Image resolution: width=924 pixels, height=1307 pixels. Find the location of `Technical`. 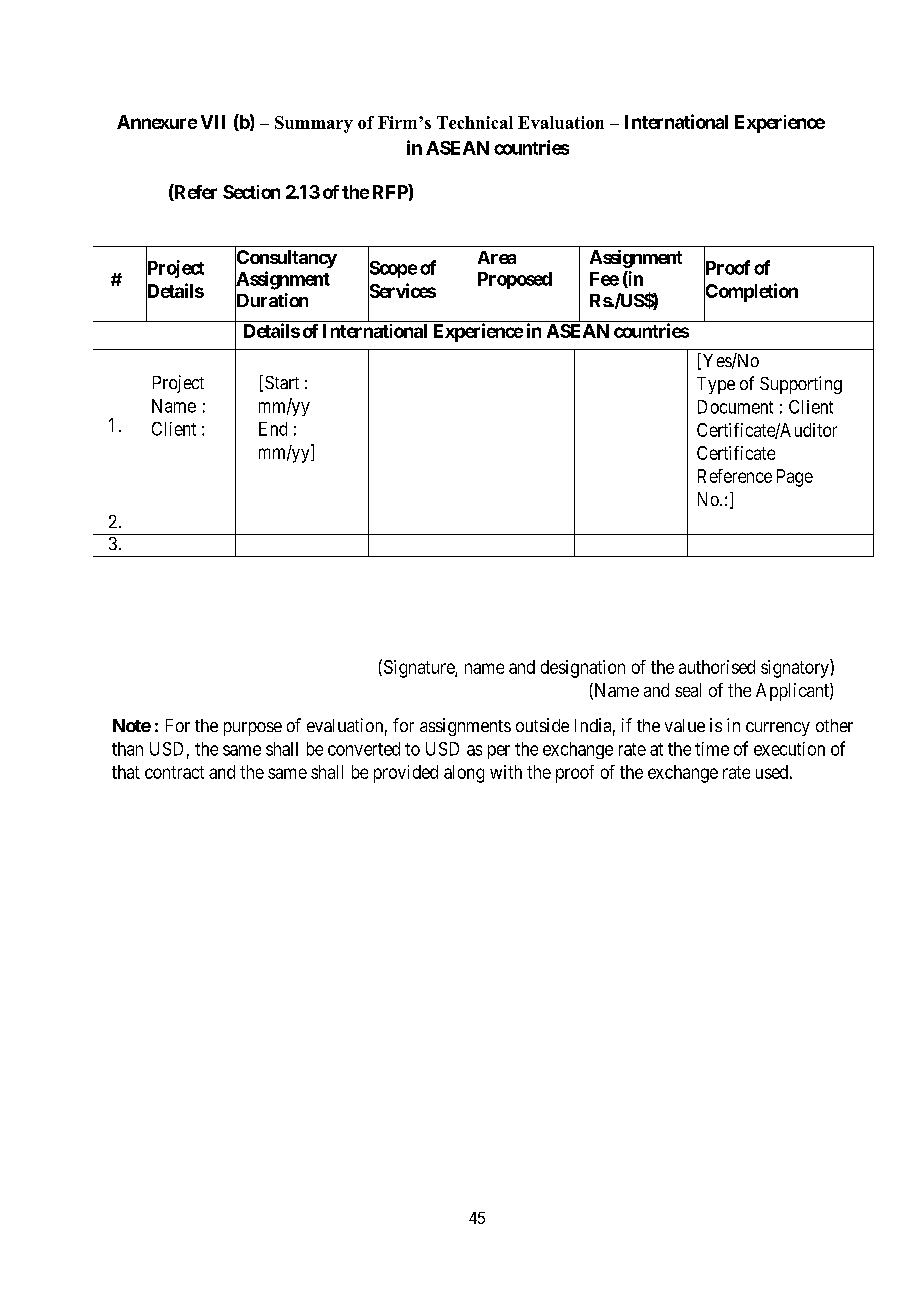

Technical is located at coordinates (475, 122).
